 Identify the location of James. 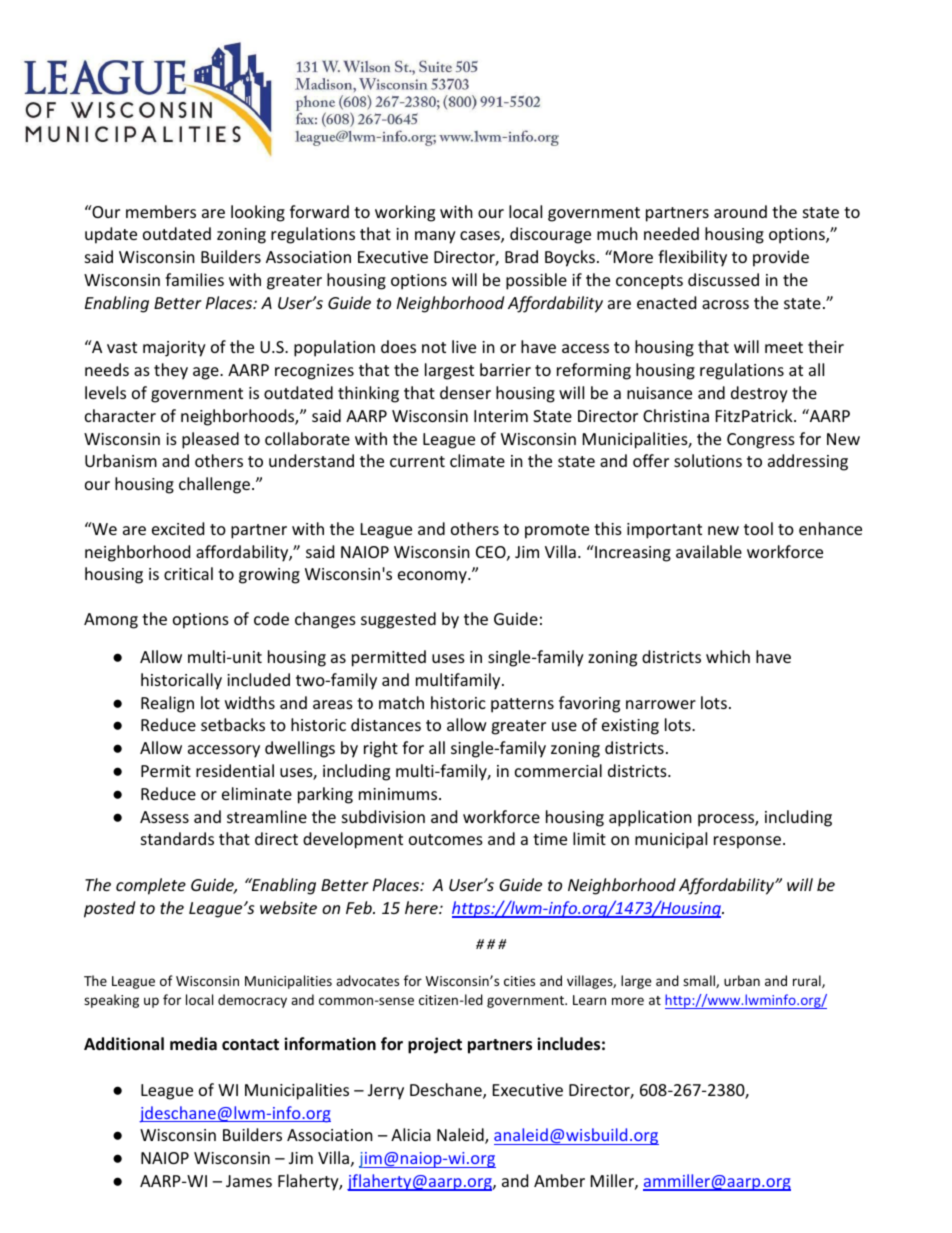
(249, 1181).
